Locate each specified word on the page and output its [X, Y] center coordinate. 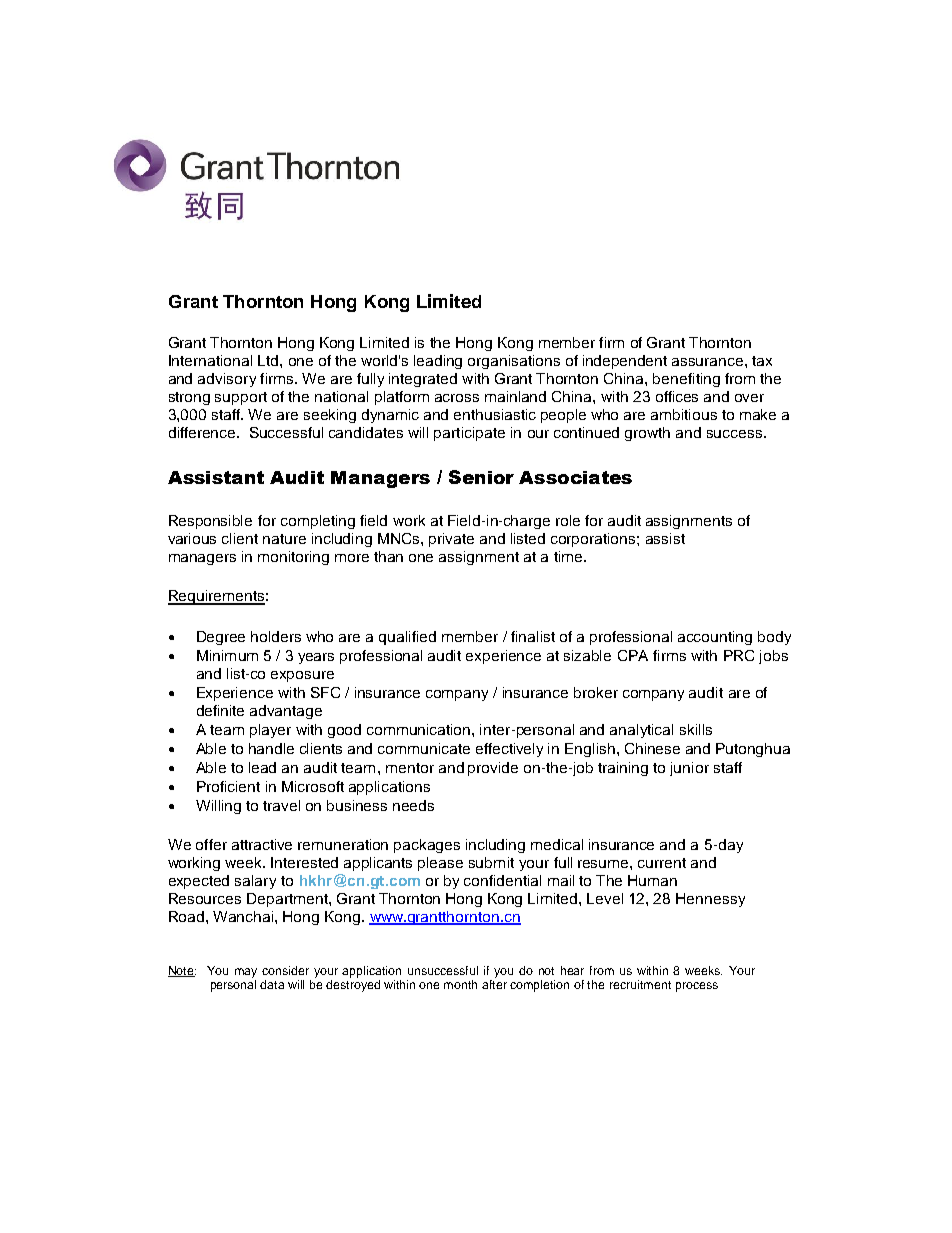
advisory [227, 380]
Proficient [228, 786]
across [457, 398]
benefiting [686, 380]
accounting [715, 638]
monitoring [293, 558]
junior [689, 769]
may [246, 973]
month [460, 984]
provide [493, 769]
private [451, 540]
